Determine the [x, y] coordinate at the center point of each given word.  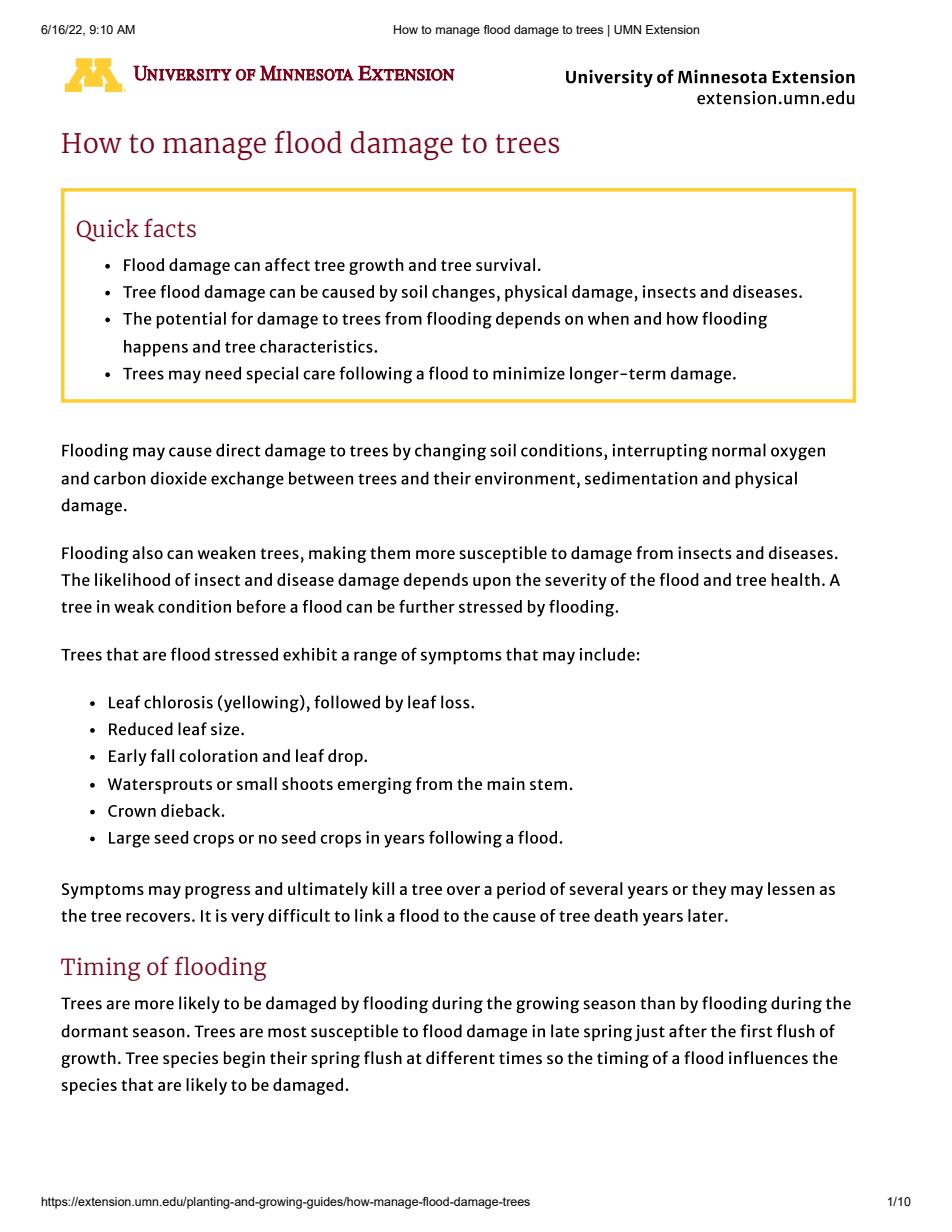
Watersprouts [160, 786]
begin [244, 1059]
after [688, 1031]
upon [492, 583]
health [795, 579]
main [506, 783]
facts [170, 227]
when [608, 318]
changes [463, 293]
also [147, 552]
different [460, 1057]
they [709, 890]
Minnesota [722, 77]
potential [191, 320]
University [609, 79]
